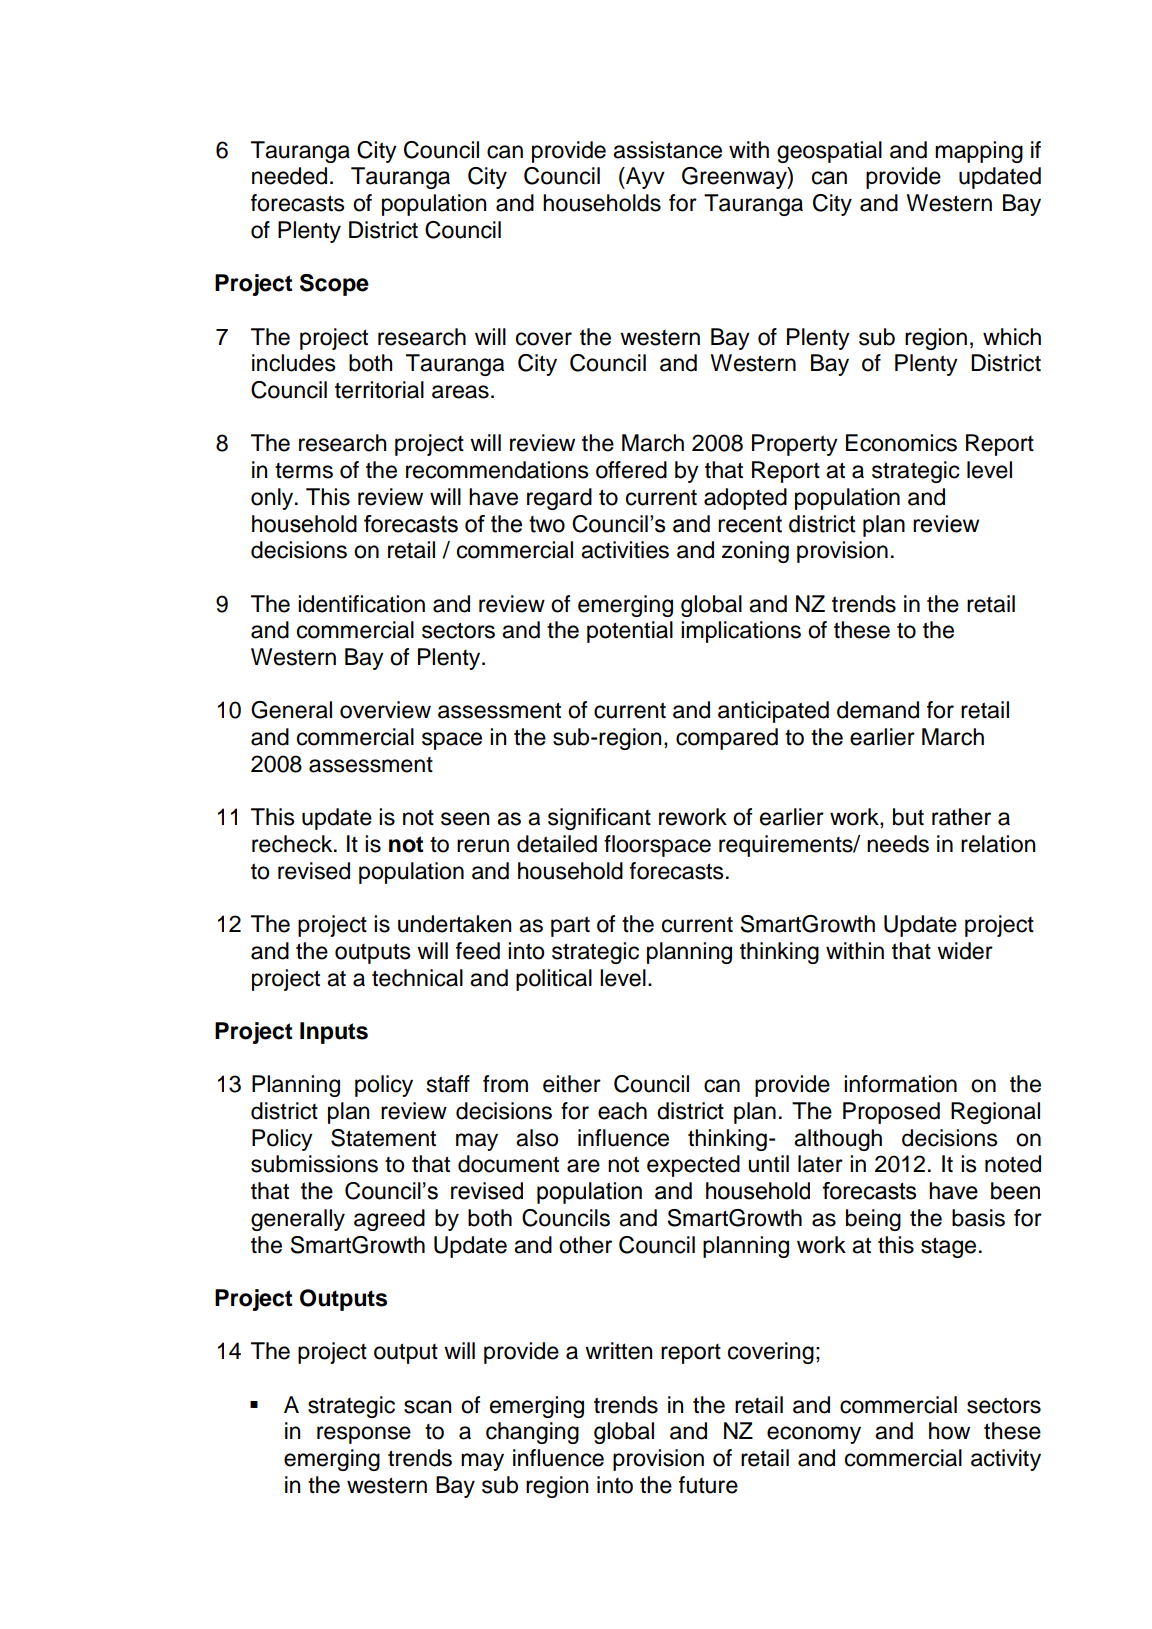  What do you see at coordinates (908, 817) in the screenshot?
I see `but` at bounding box center [908, 817].
